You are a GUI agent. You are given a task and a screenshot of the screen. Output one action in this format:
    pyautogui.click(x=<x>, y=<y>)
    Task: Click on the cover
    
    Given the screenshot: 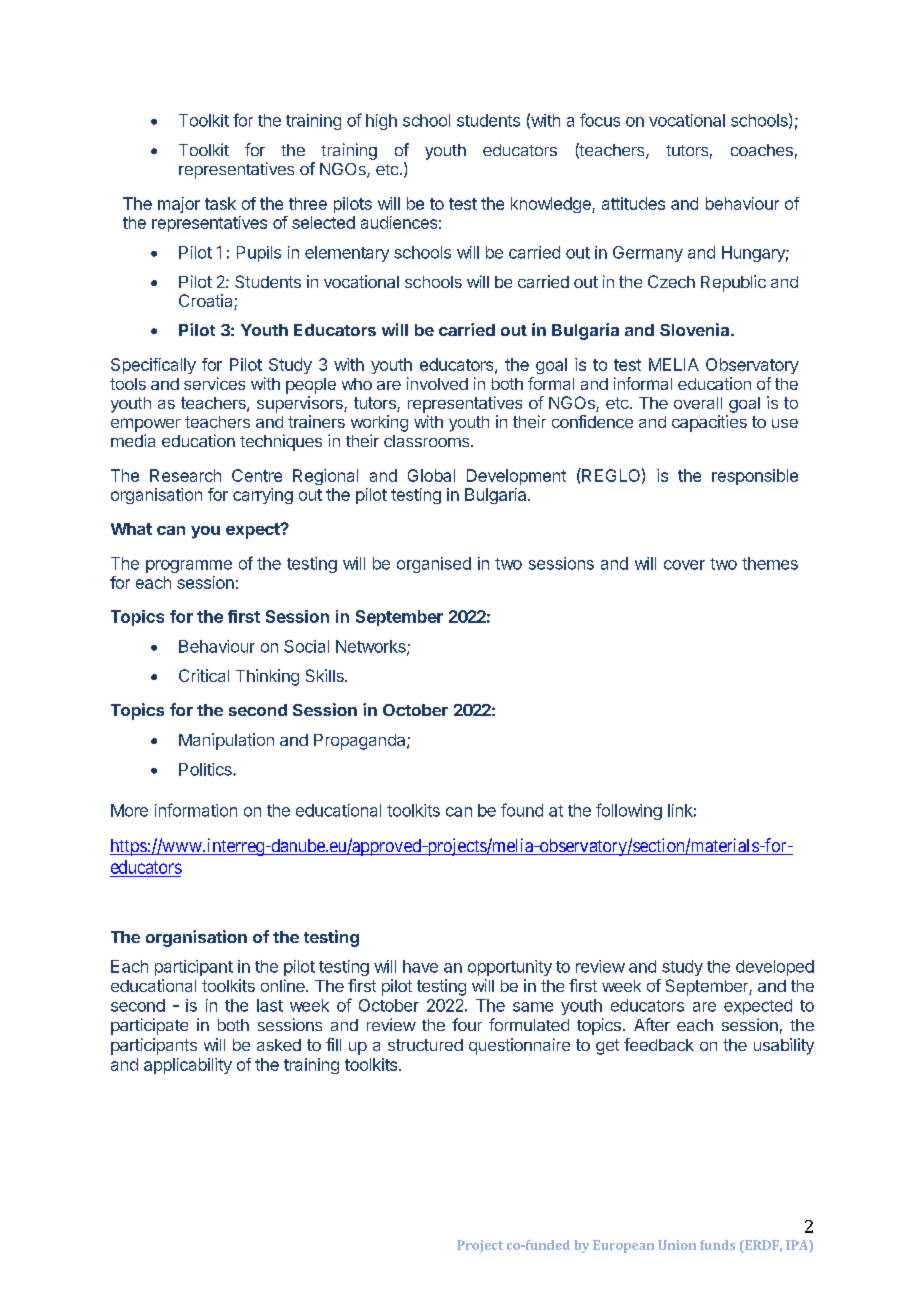 What is the action you would take?
    pyautogui.click(x=684, y=565)
